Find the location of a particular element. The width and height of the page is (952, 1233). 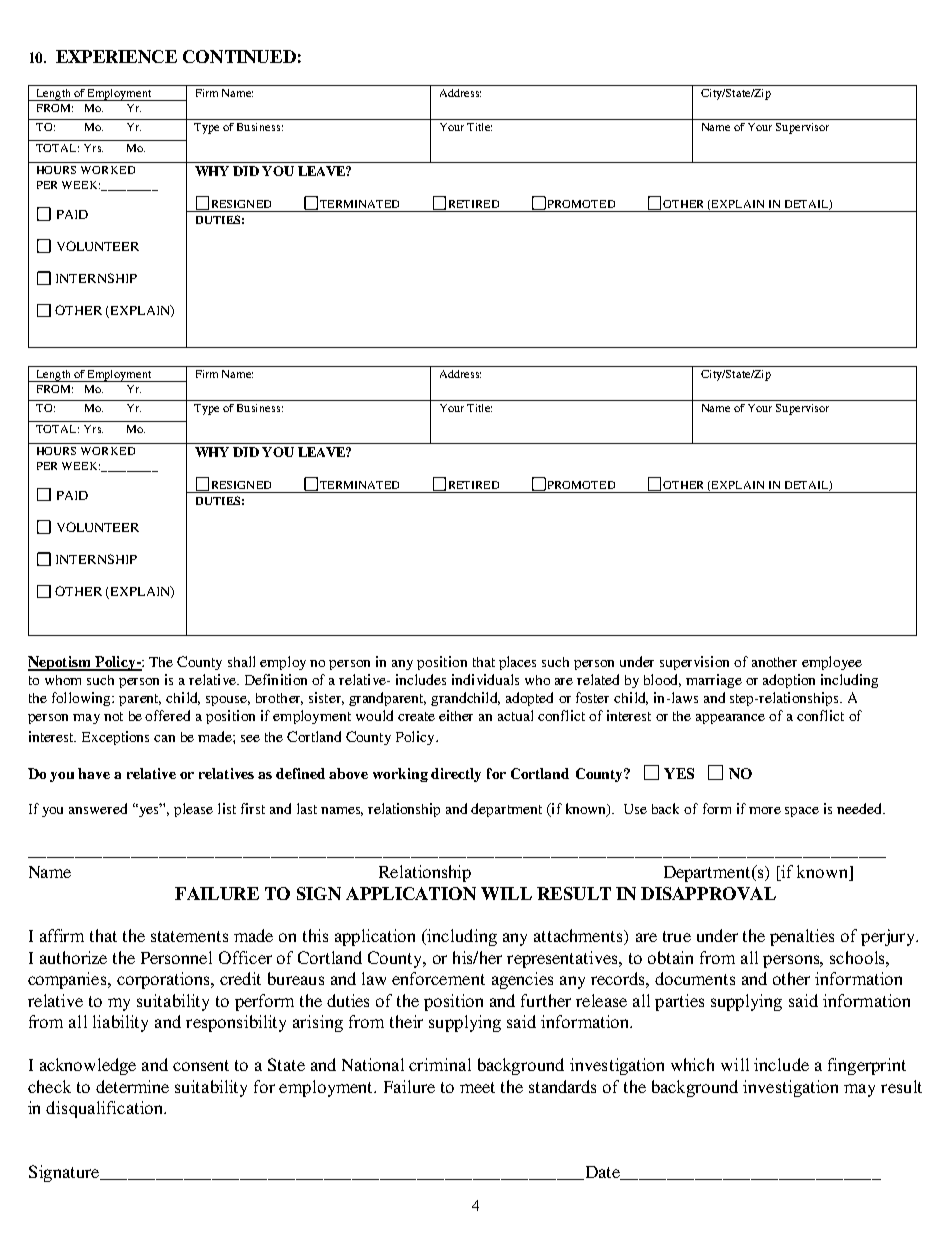

individuals is located at coordinates (485, 679).
